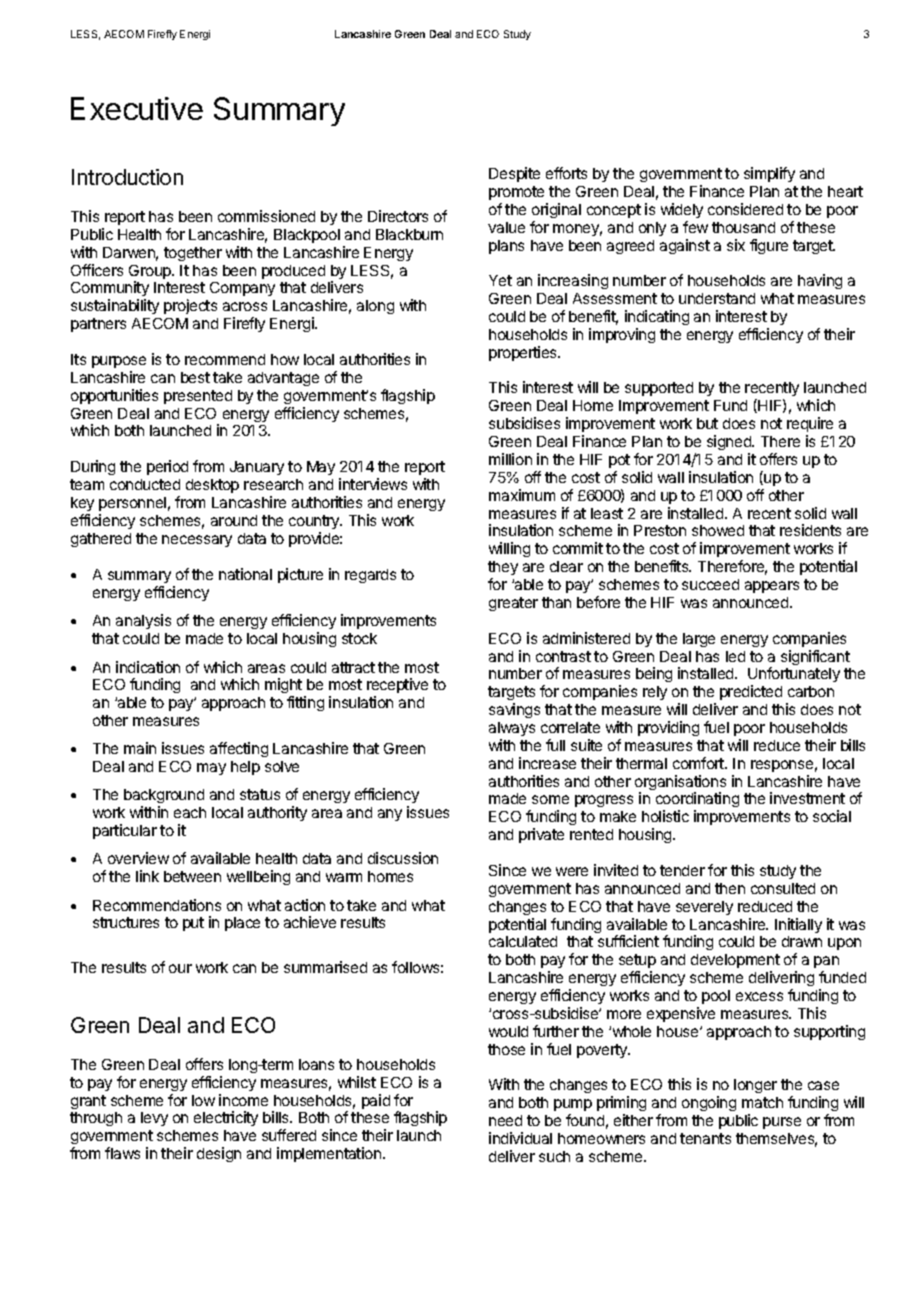 The height and width of the screenshot is (1308, 924). I want to click on simplify, so click(769, 174).
